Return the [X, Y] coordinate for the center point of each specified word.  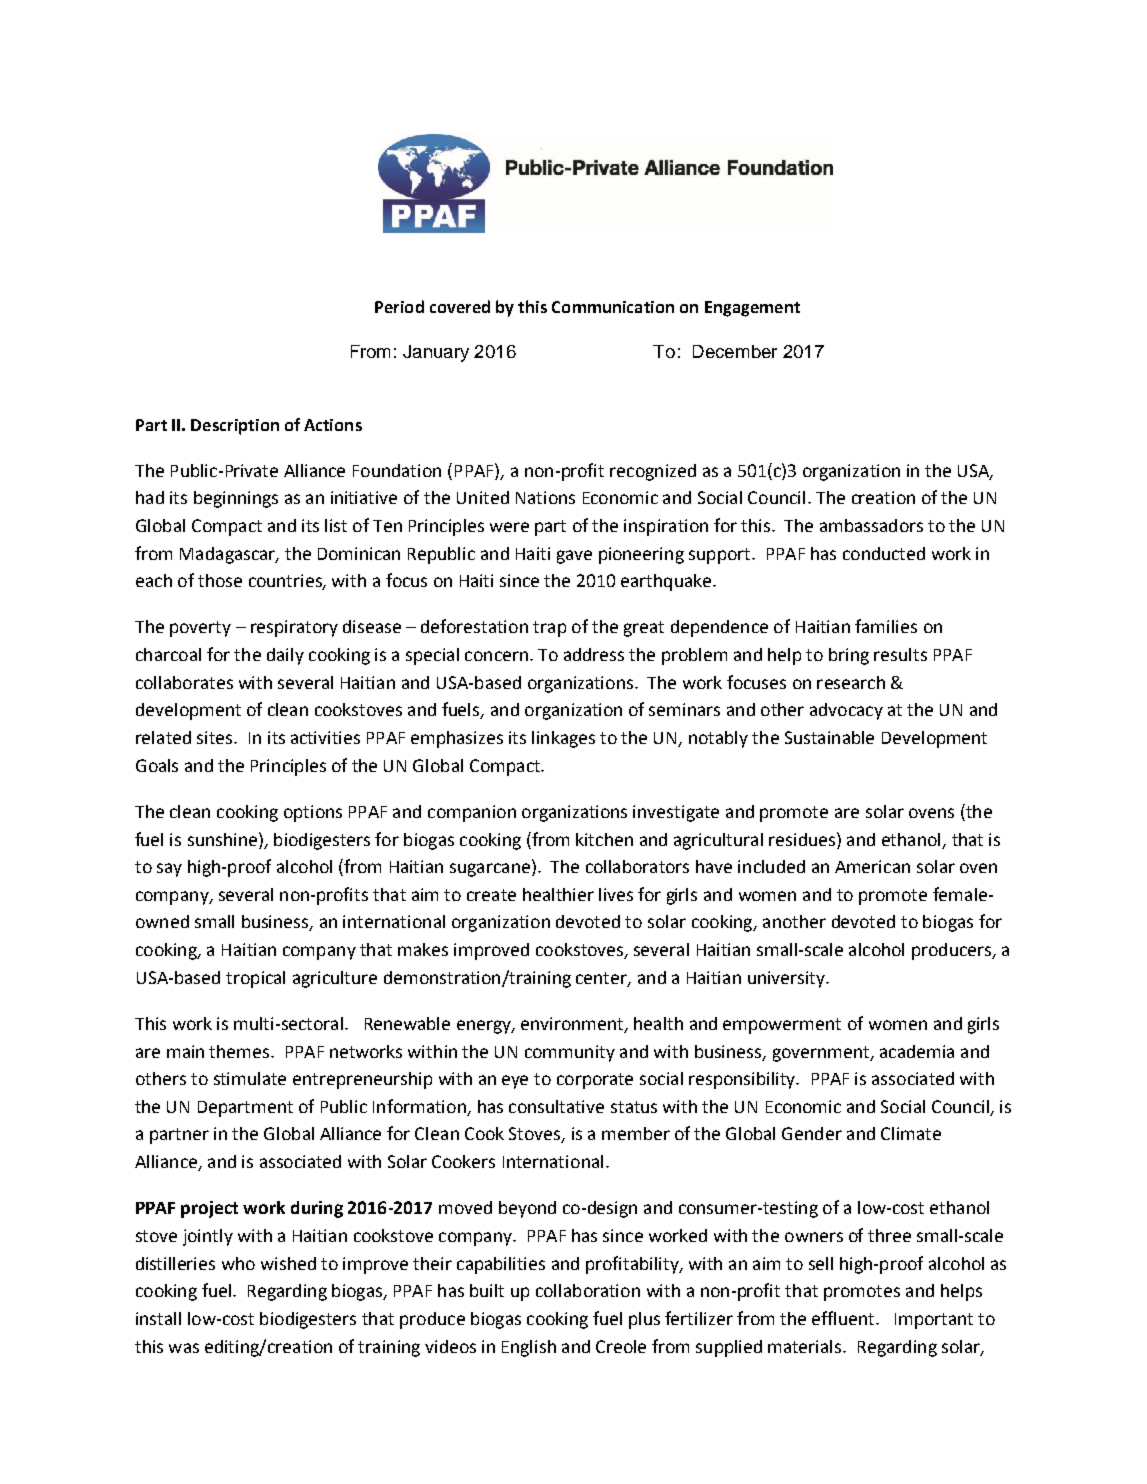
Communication [613, 307]
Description [235, 427]
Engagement [752, 309]
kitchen [604, 839]
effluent [844, 1318]
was [184, 1348]
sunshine [224, 839]
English [529, 1348]
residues [802, 839]
